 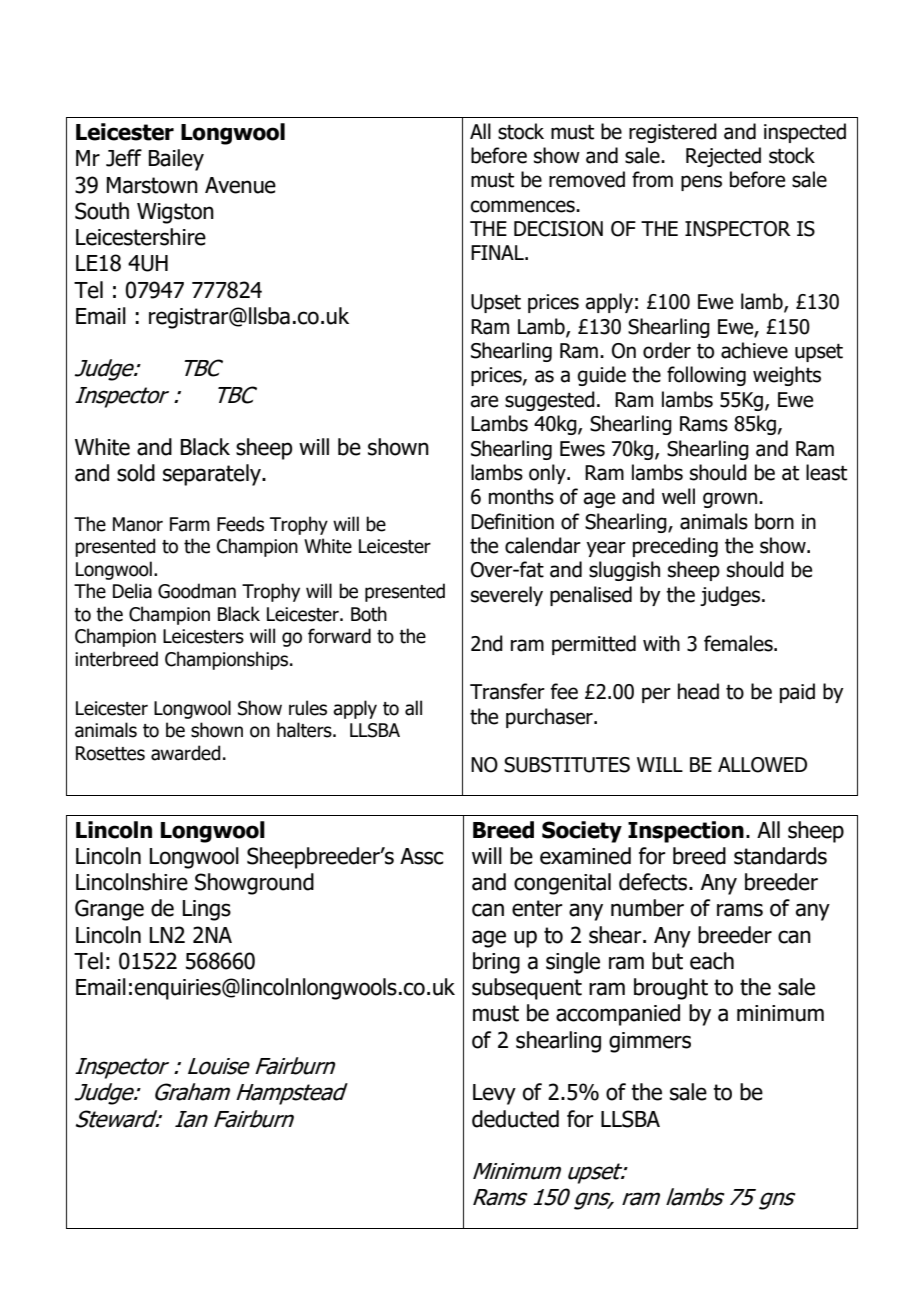 I want to click on Rejected, so click(x=723, y=157).
